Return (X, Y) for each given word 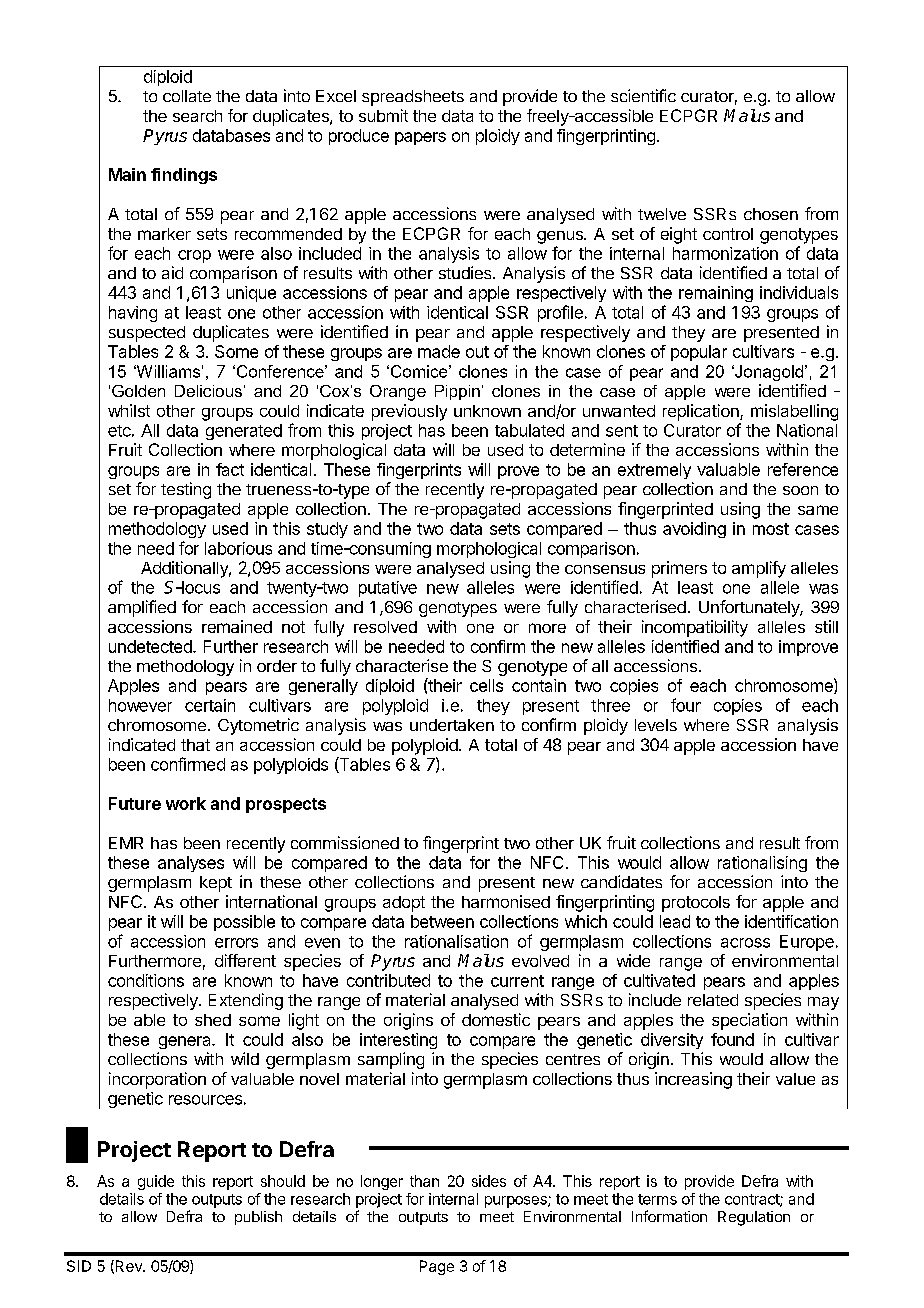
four (686, 705)
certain (210, 705)
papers (420, 138)
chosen (771, 214)
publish (258, 1218)
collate (187, 96)
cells (486, 685)
